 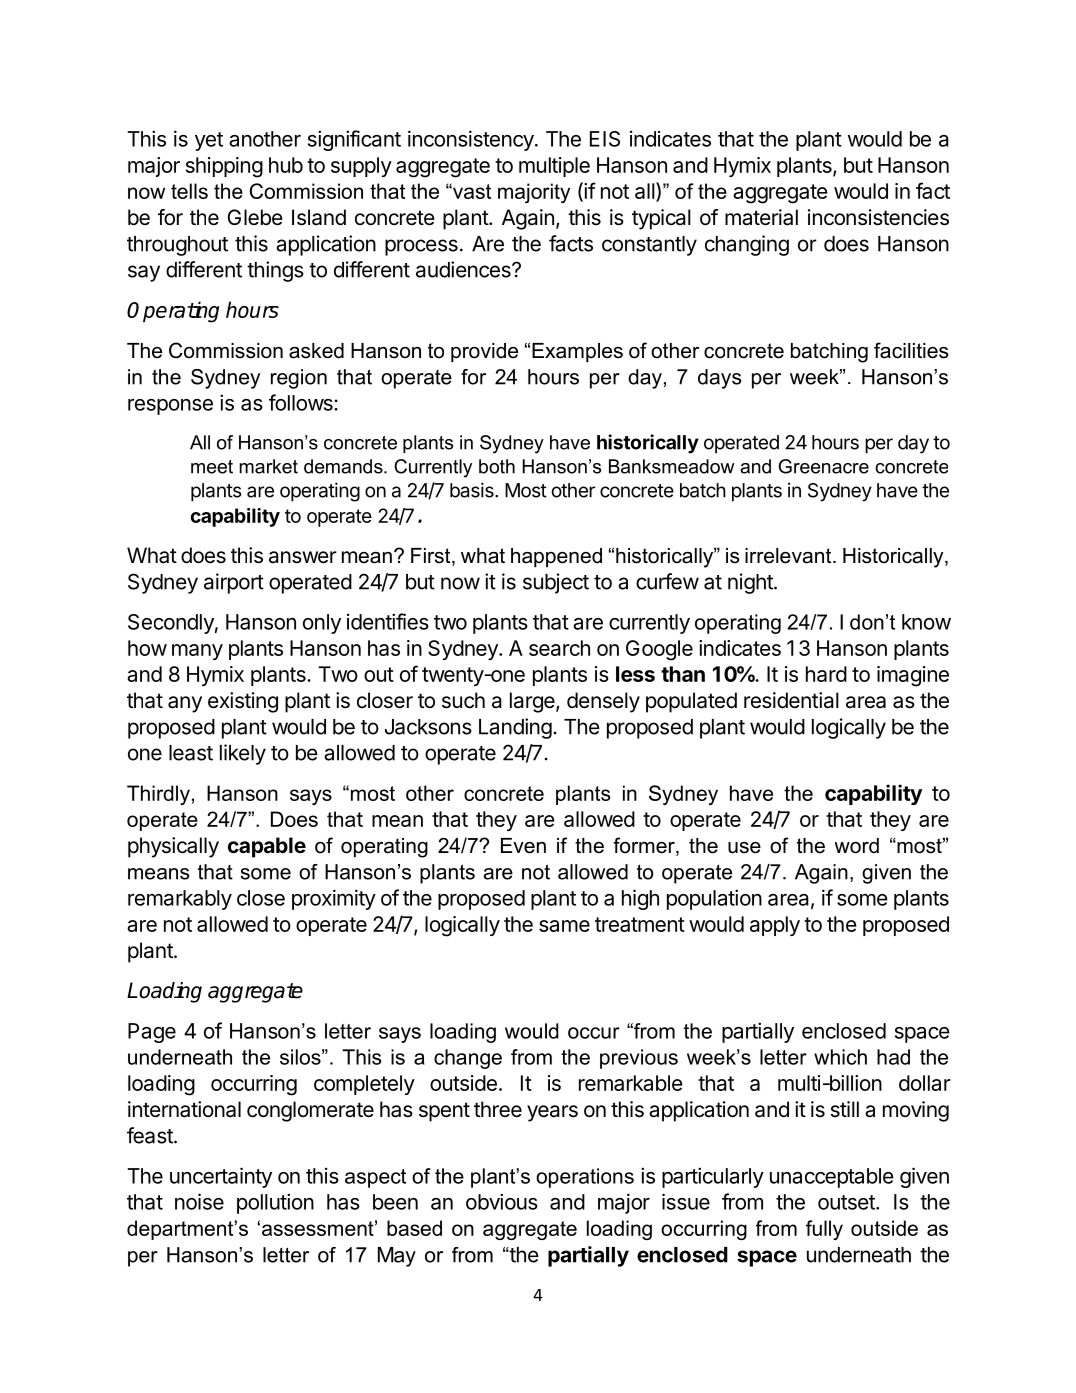 What do you see at coordinates (180, 900) in the screenshot?
I see `remarkably` at bounding box center [180, 900].
